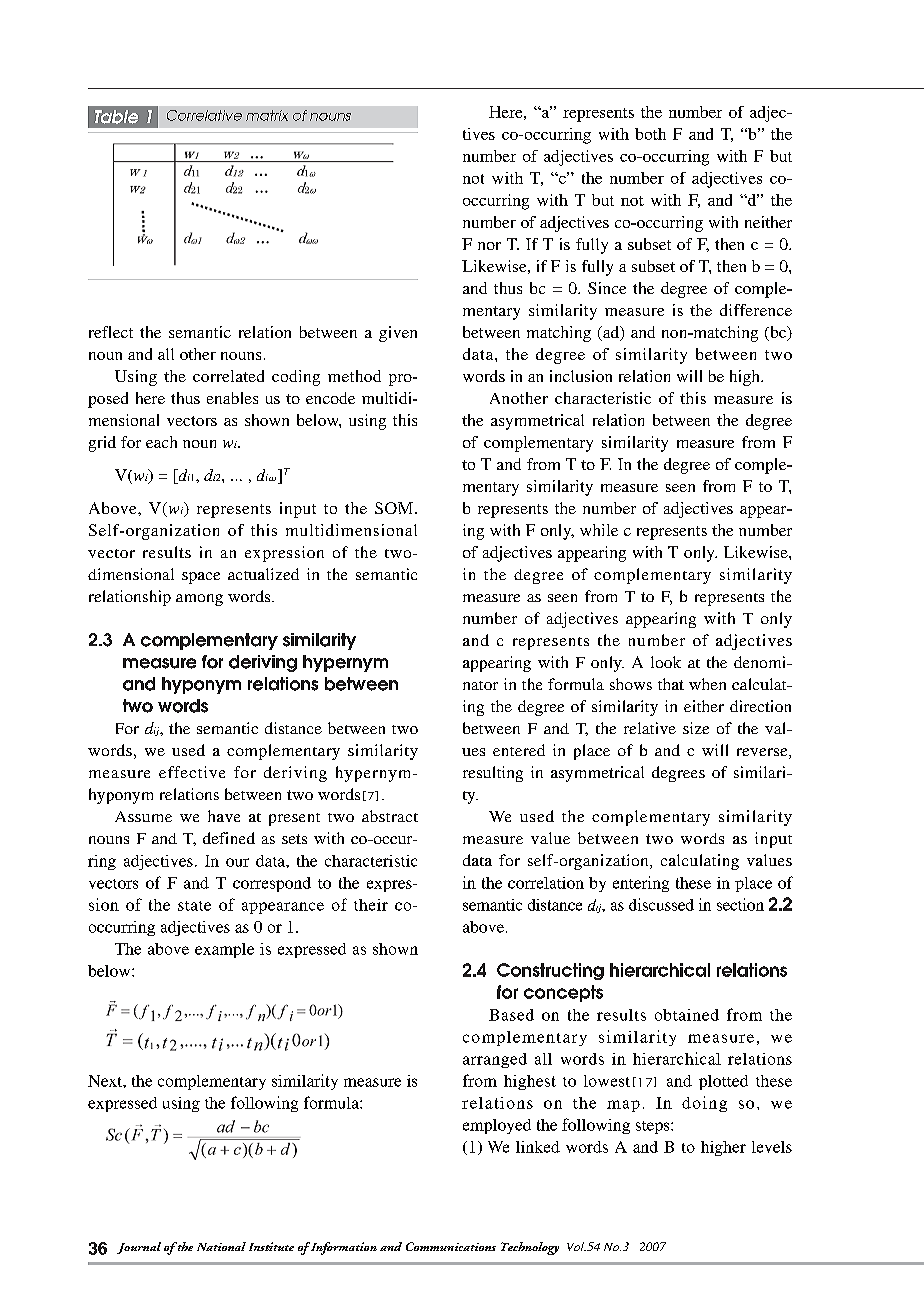 The image size is (924, 1308). I want to click on Table, so click(116, 117).
